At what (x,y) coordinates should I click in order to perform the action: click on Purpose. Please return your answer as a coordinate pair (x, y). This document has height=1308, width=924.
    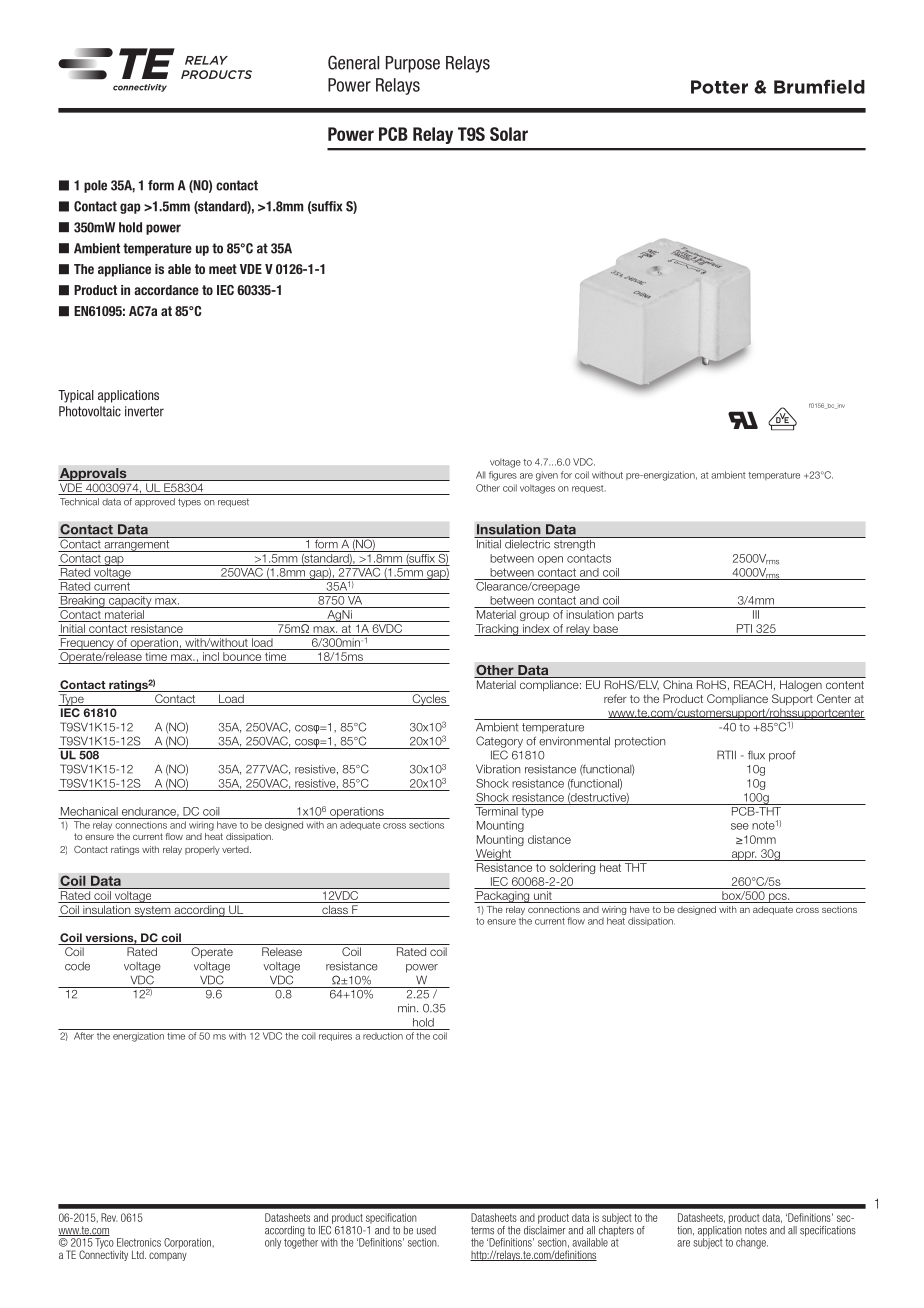
    Looking at the image, I should click on (413, 64).
